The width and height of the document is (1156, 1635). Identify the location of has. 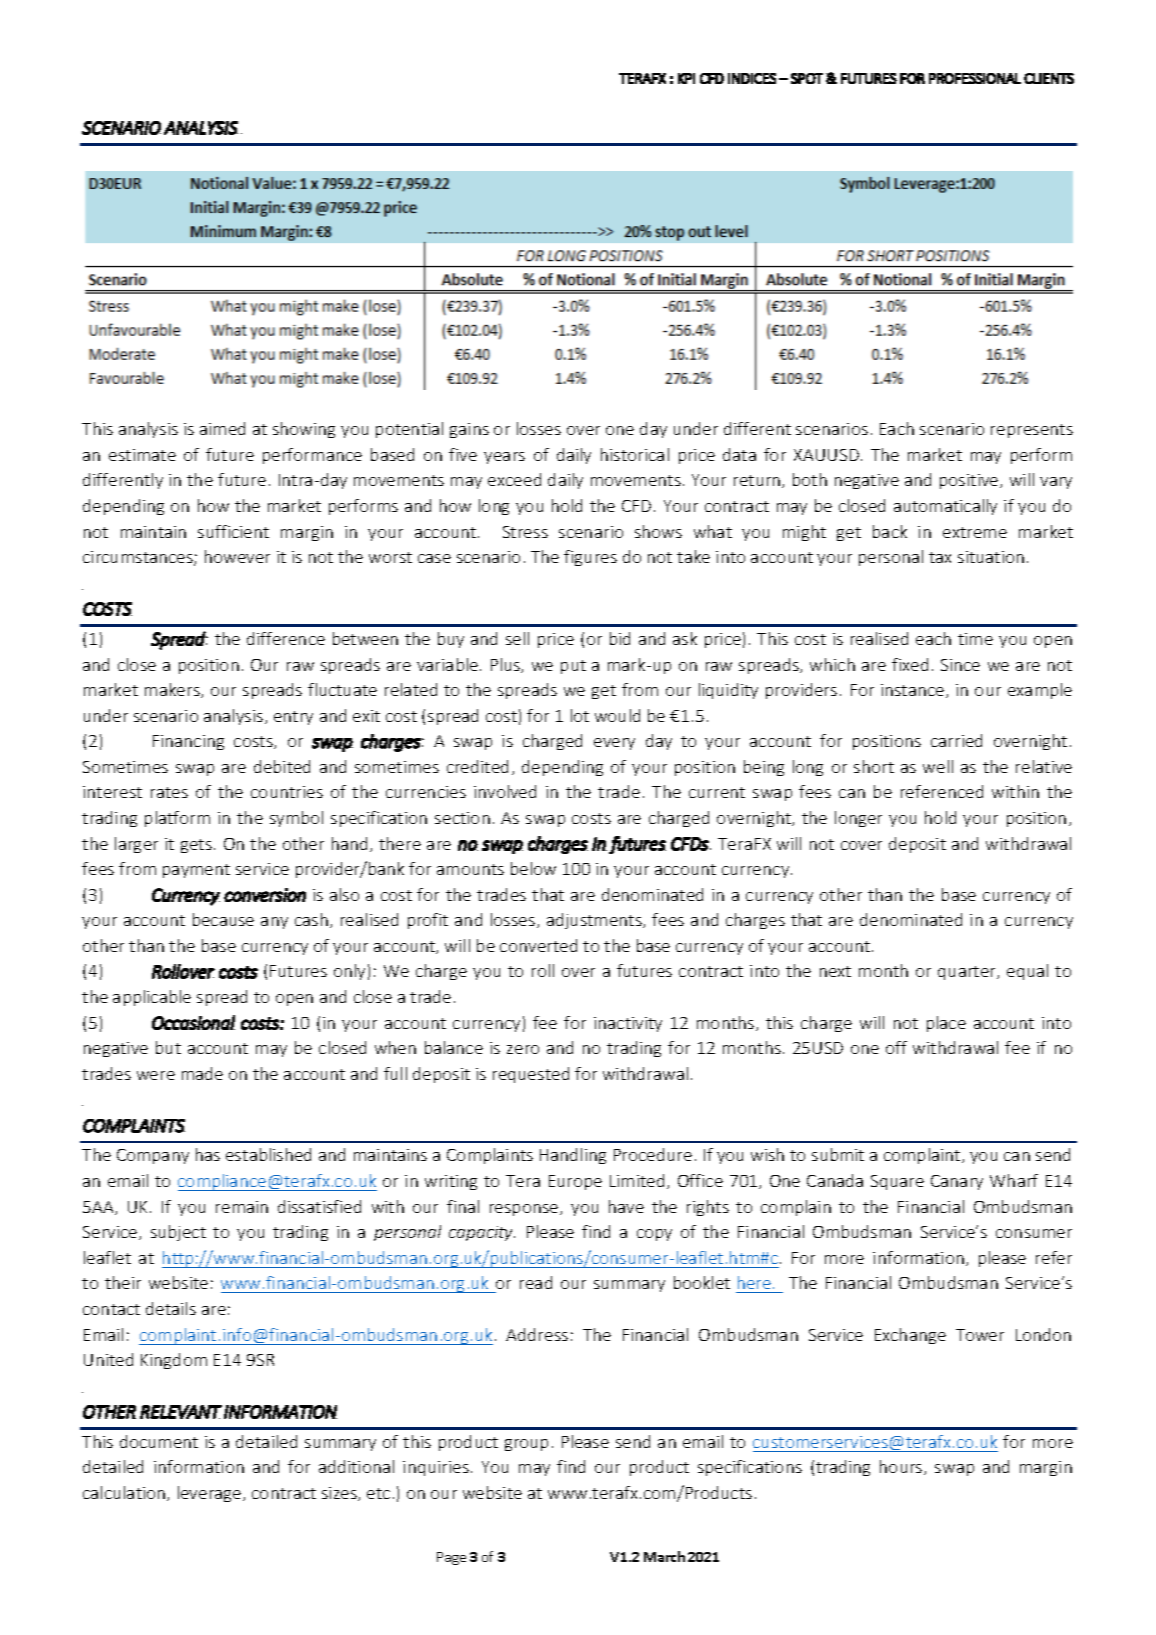
(208, 1154).
